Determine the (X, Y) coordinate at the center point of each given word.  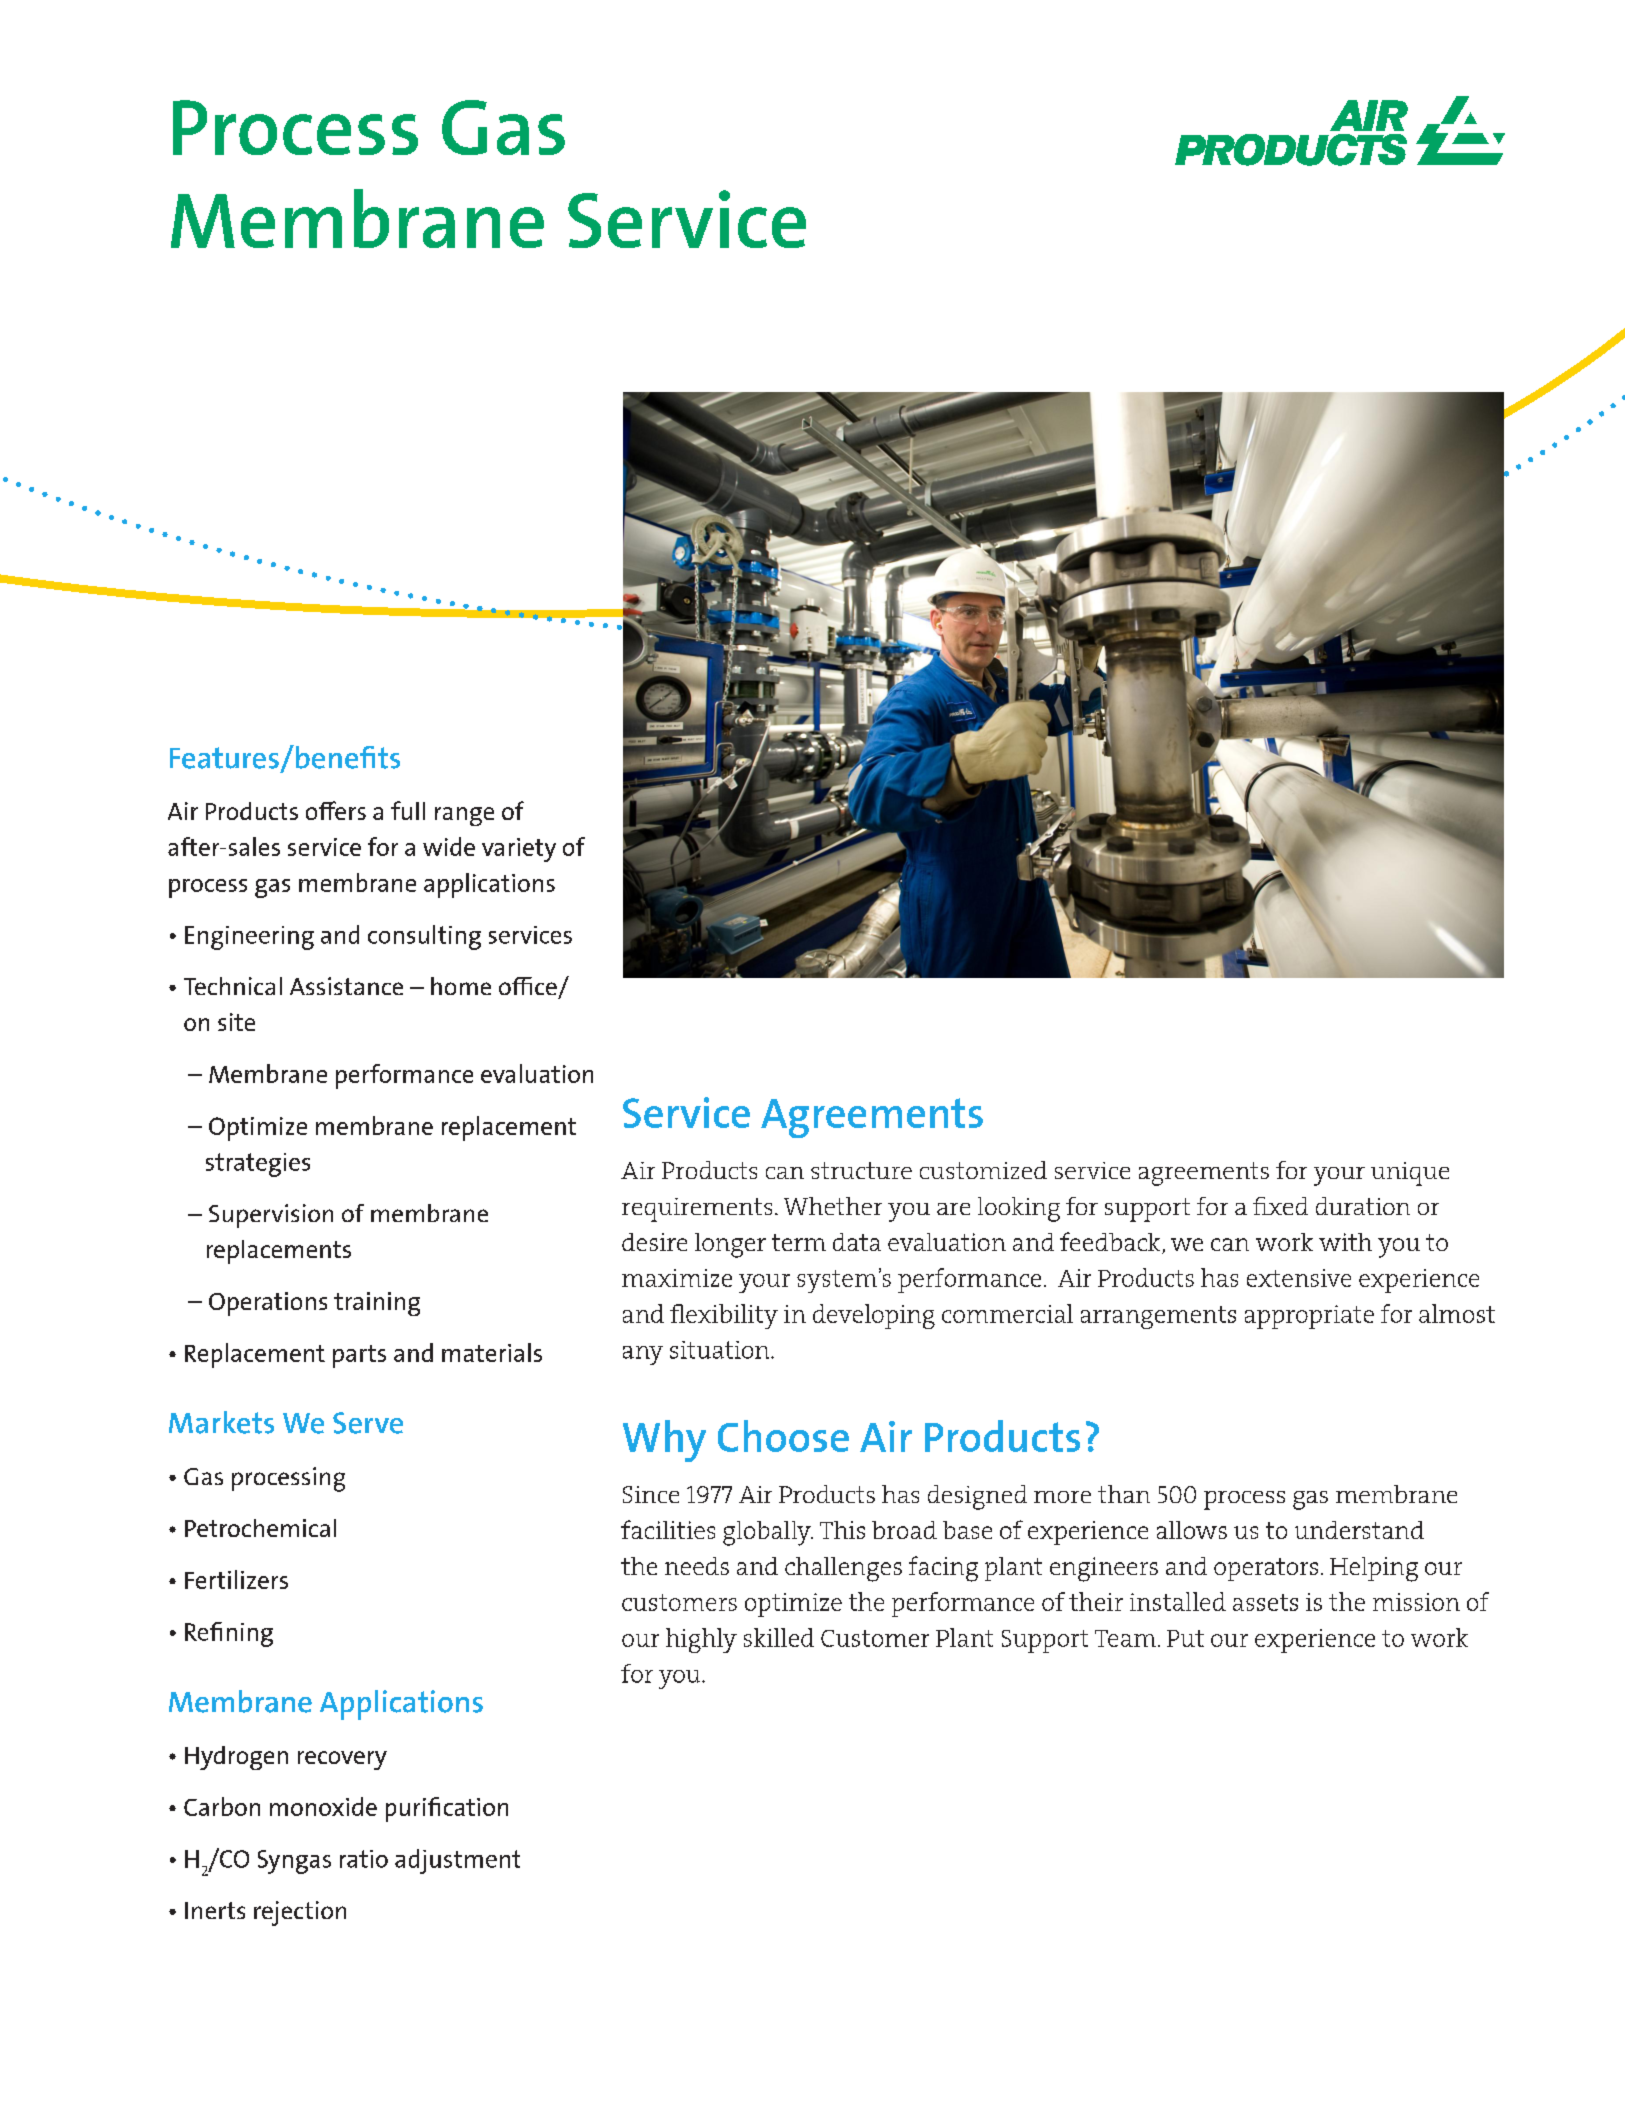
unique (1410, 1174)
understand (1359, 1530)
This (842, 1530)
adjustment (457, 1861)
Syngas (294, 1862)
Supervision (271, 1216)
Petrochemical (260, 1528)
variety (519, 850)
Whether (833, 1206)
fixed (1280, 1206)
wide (449, 846)
